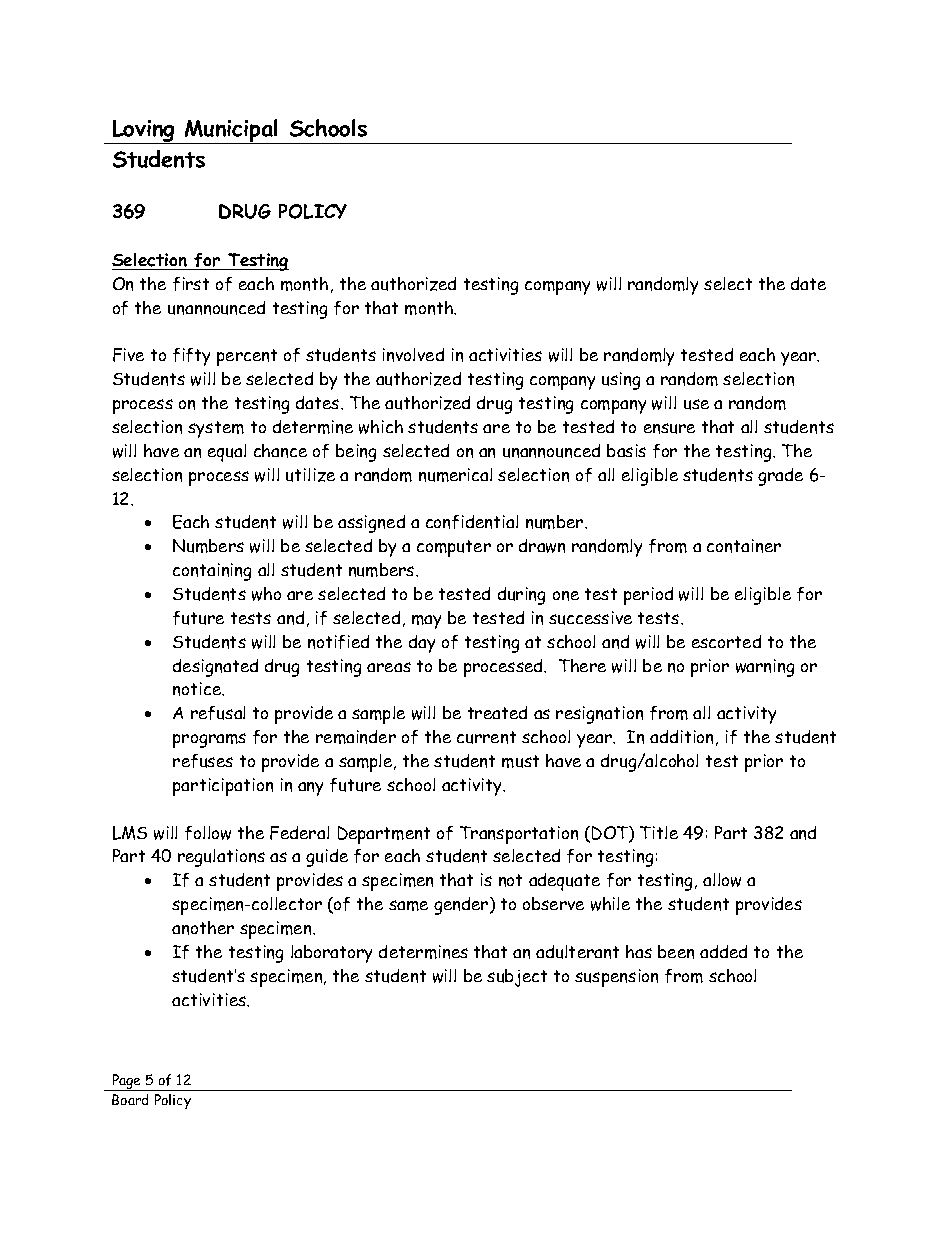 Image resolution: width=952 pixels, height=1233 pixels. I want to click on containing, so click(212, 572).
